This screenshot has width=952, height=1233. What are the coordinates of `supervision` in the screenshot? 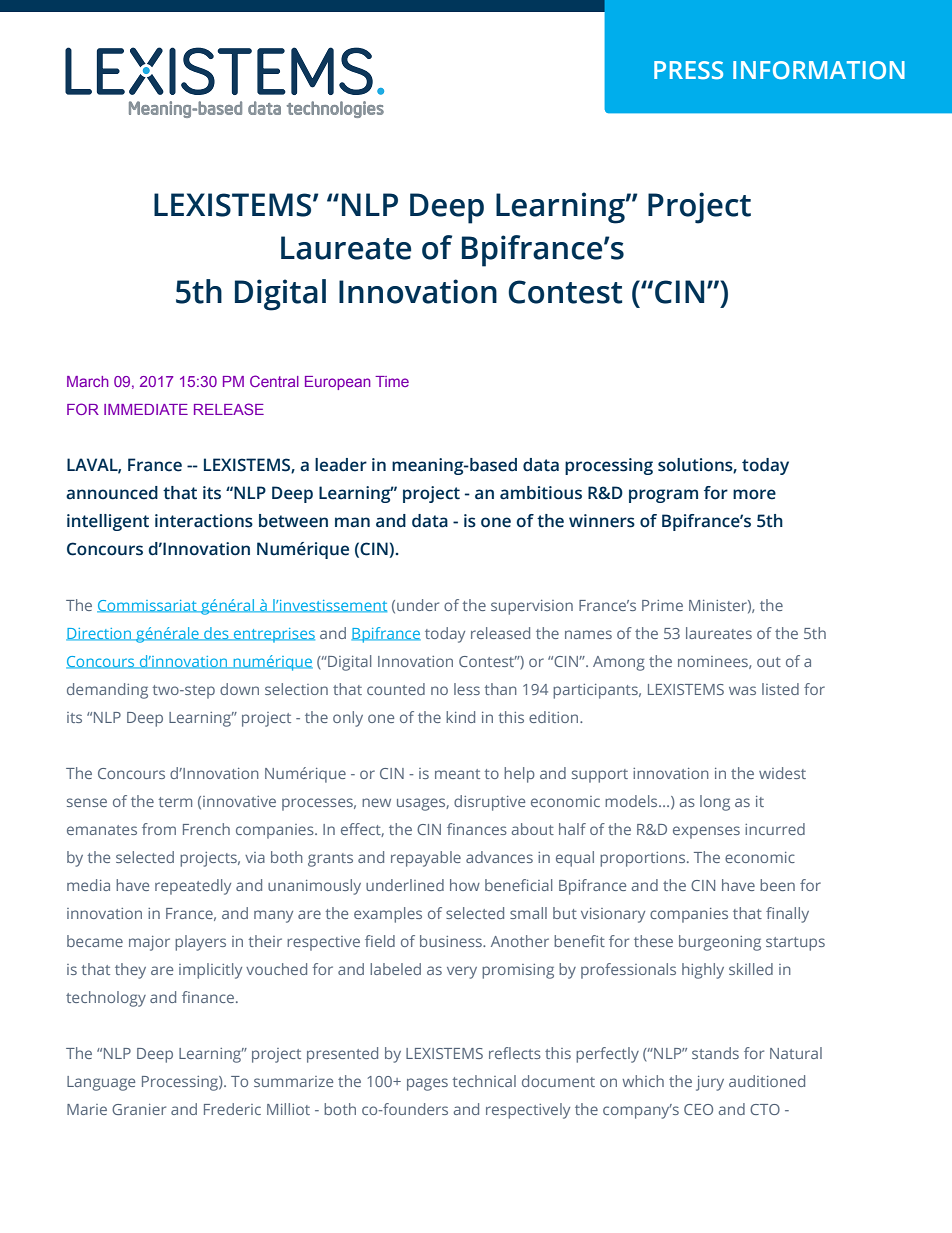 It's located at (532, 607).
